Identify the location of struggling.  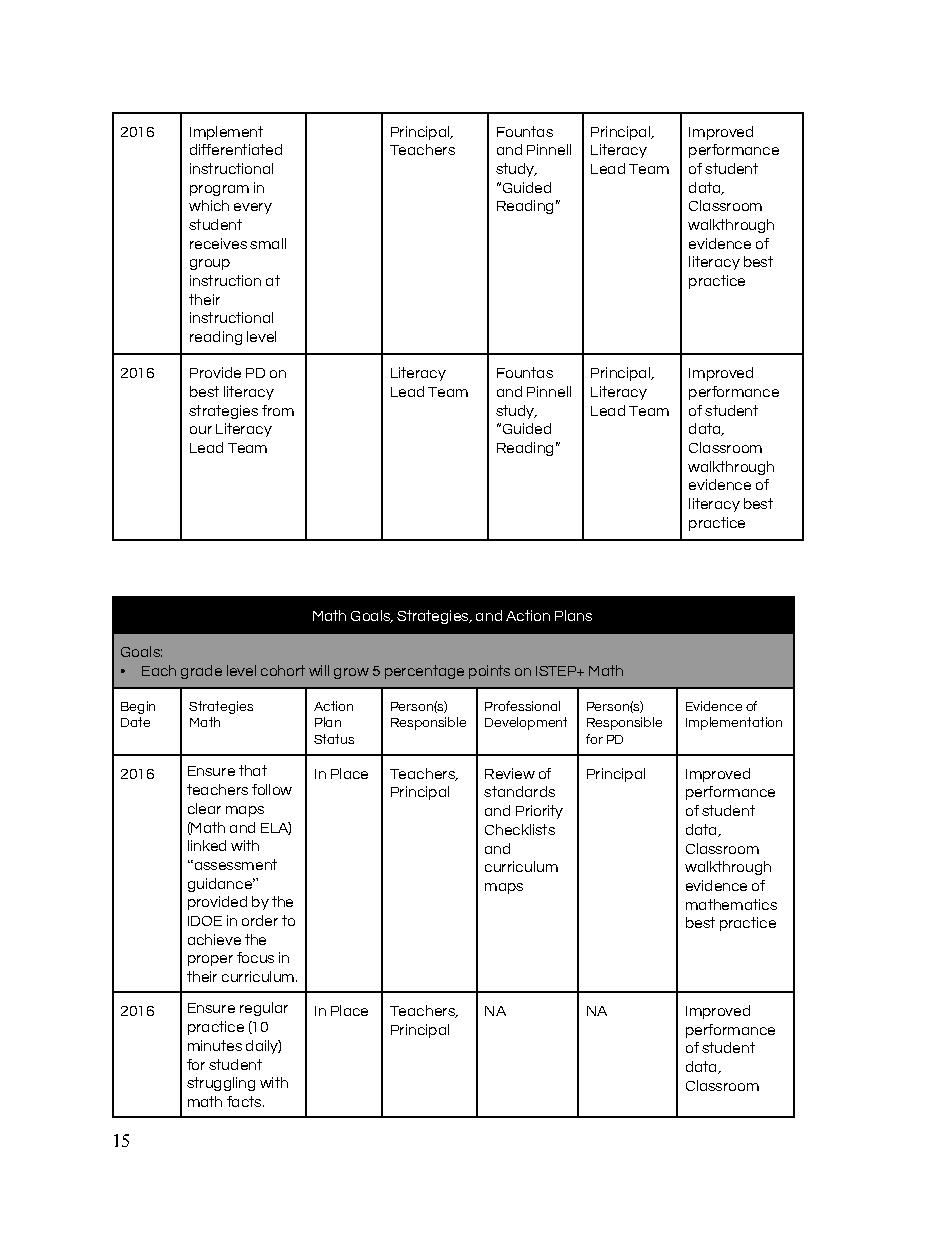
(221, 1084).
